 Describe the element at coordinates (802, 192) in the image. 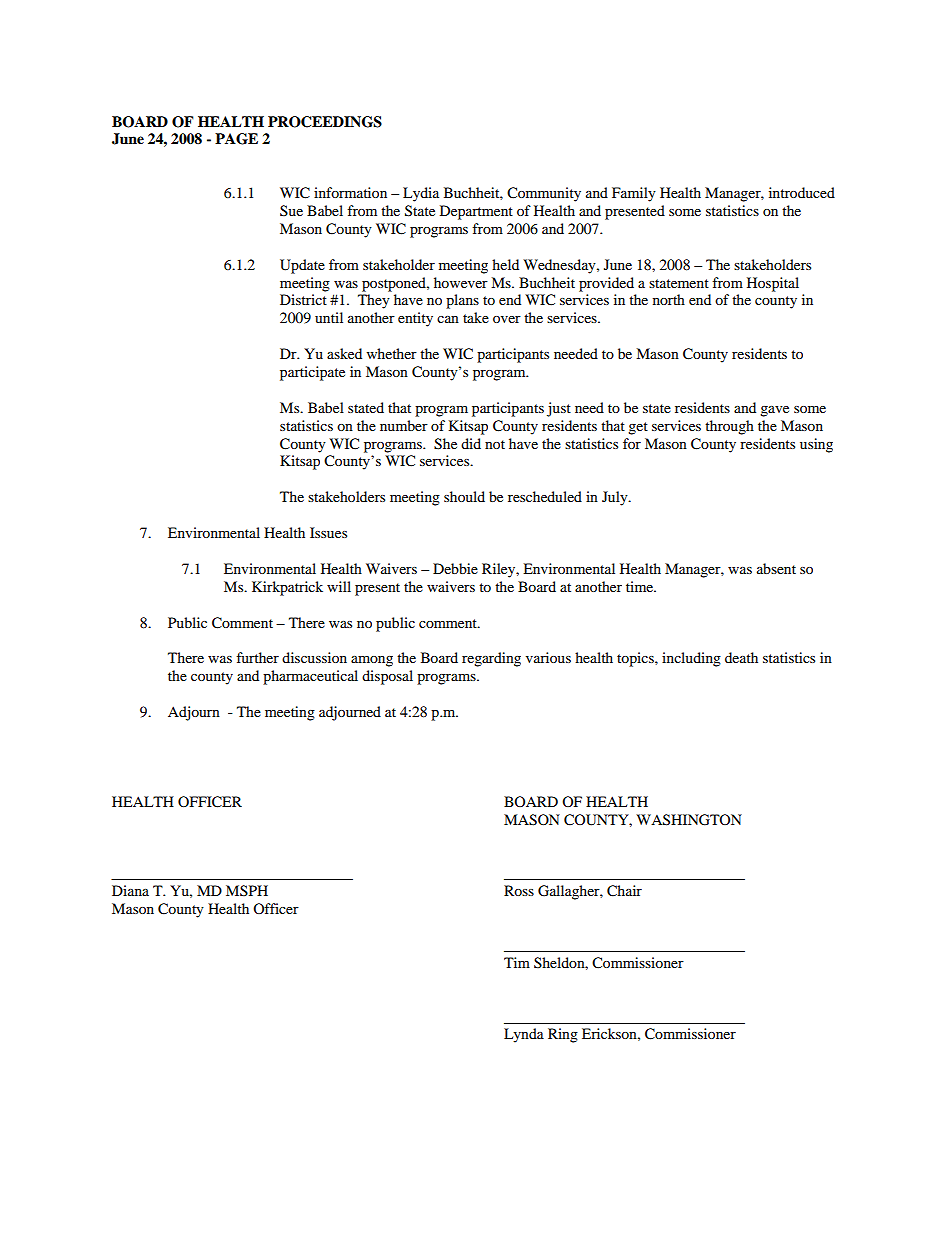

I see `introduced` at that location.
